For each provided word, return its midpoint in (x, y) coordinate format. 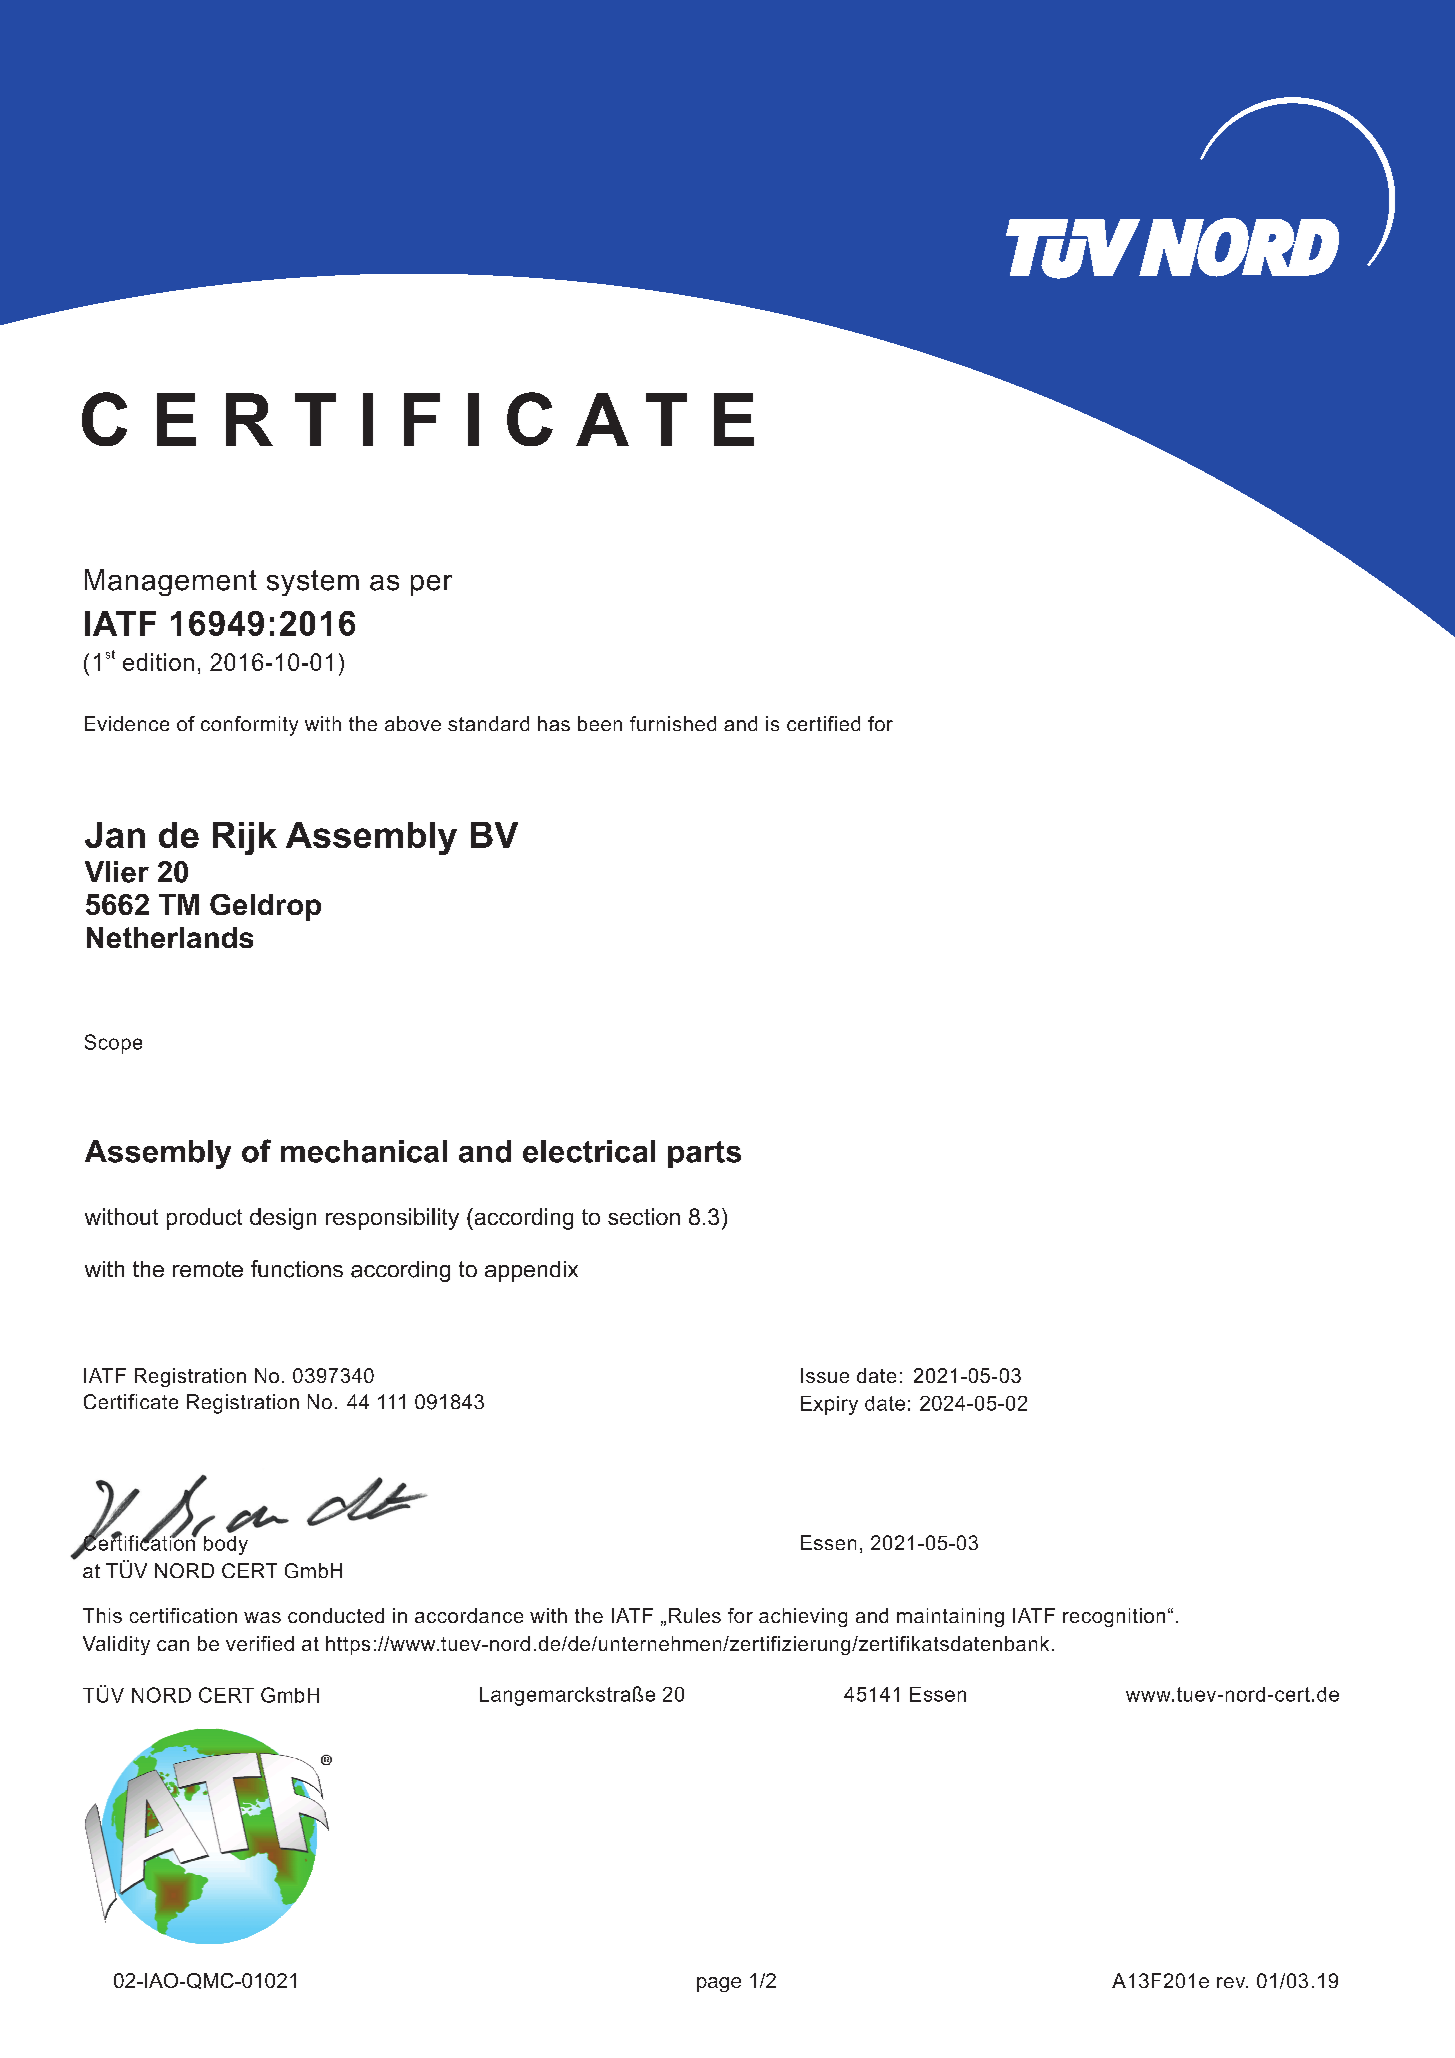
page (719, 1984)
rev (1232, 1982)
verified (260, 1643)
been (600, 723)
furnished (673, 723)
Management (171, 582)
